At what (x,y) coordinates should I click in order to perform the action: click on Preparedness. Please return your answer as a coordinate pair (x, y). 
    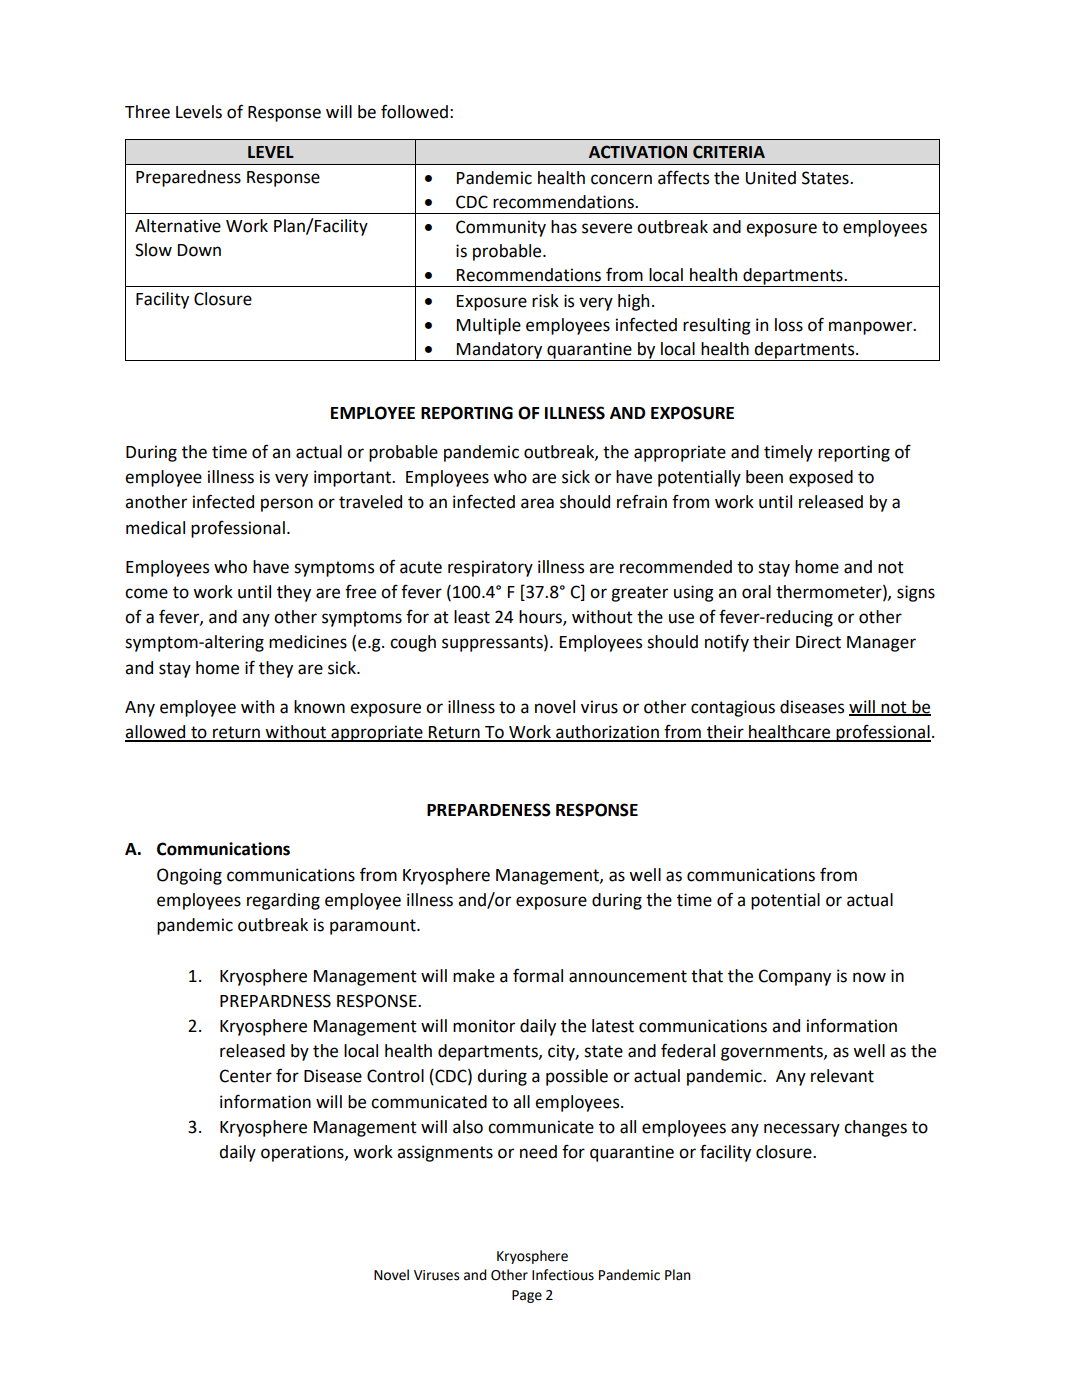
    Looking at the image, I should click on (188, 178).
